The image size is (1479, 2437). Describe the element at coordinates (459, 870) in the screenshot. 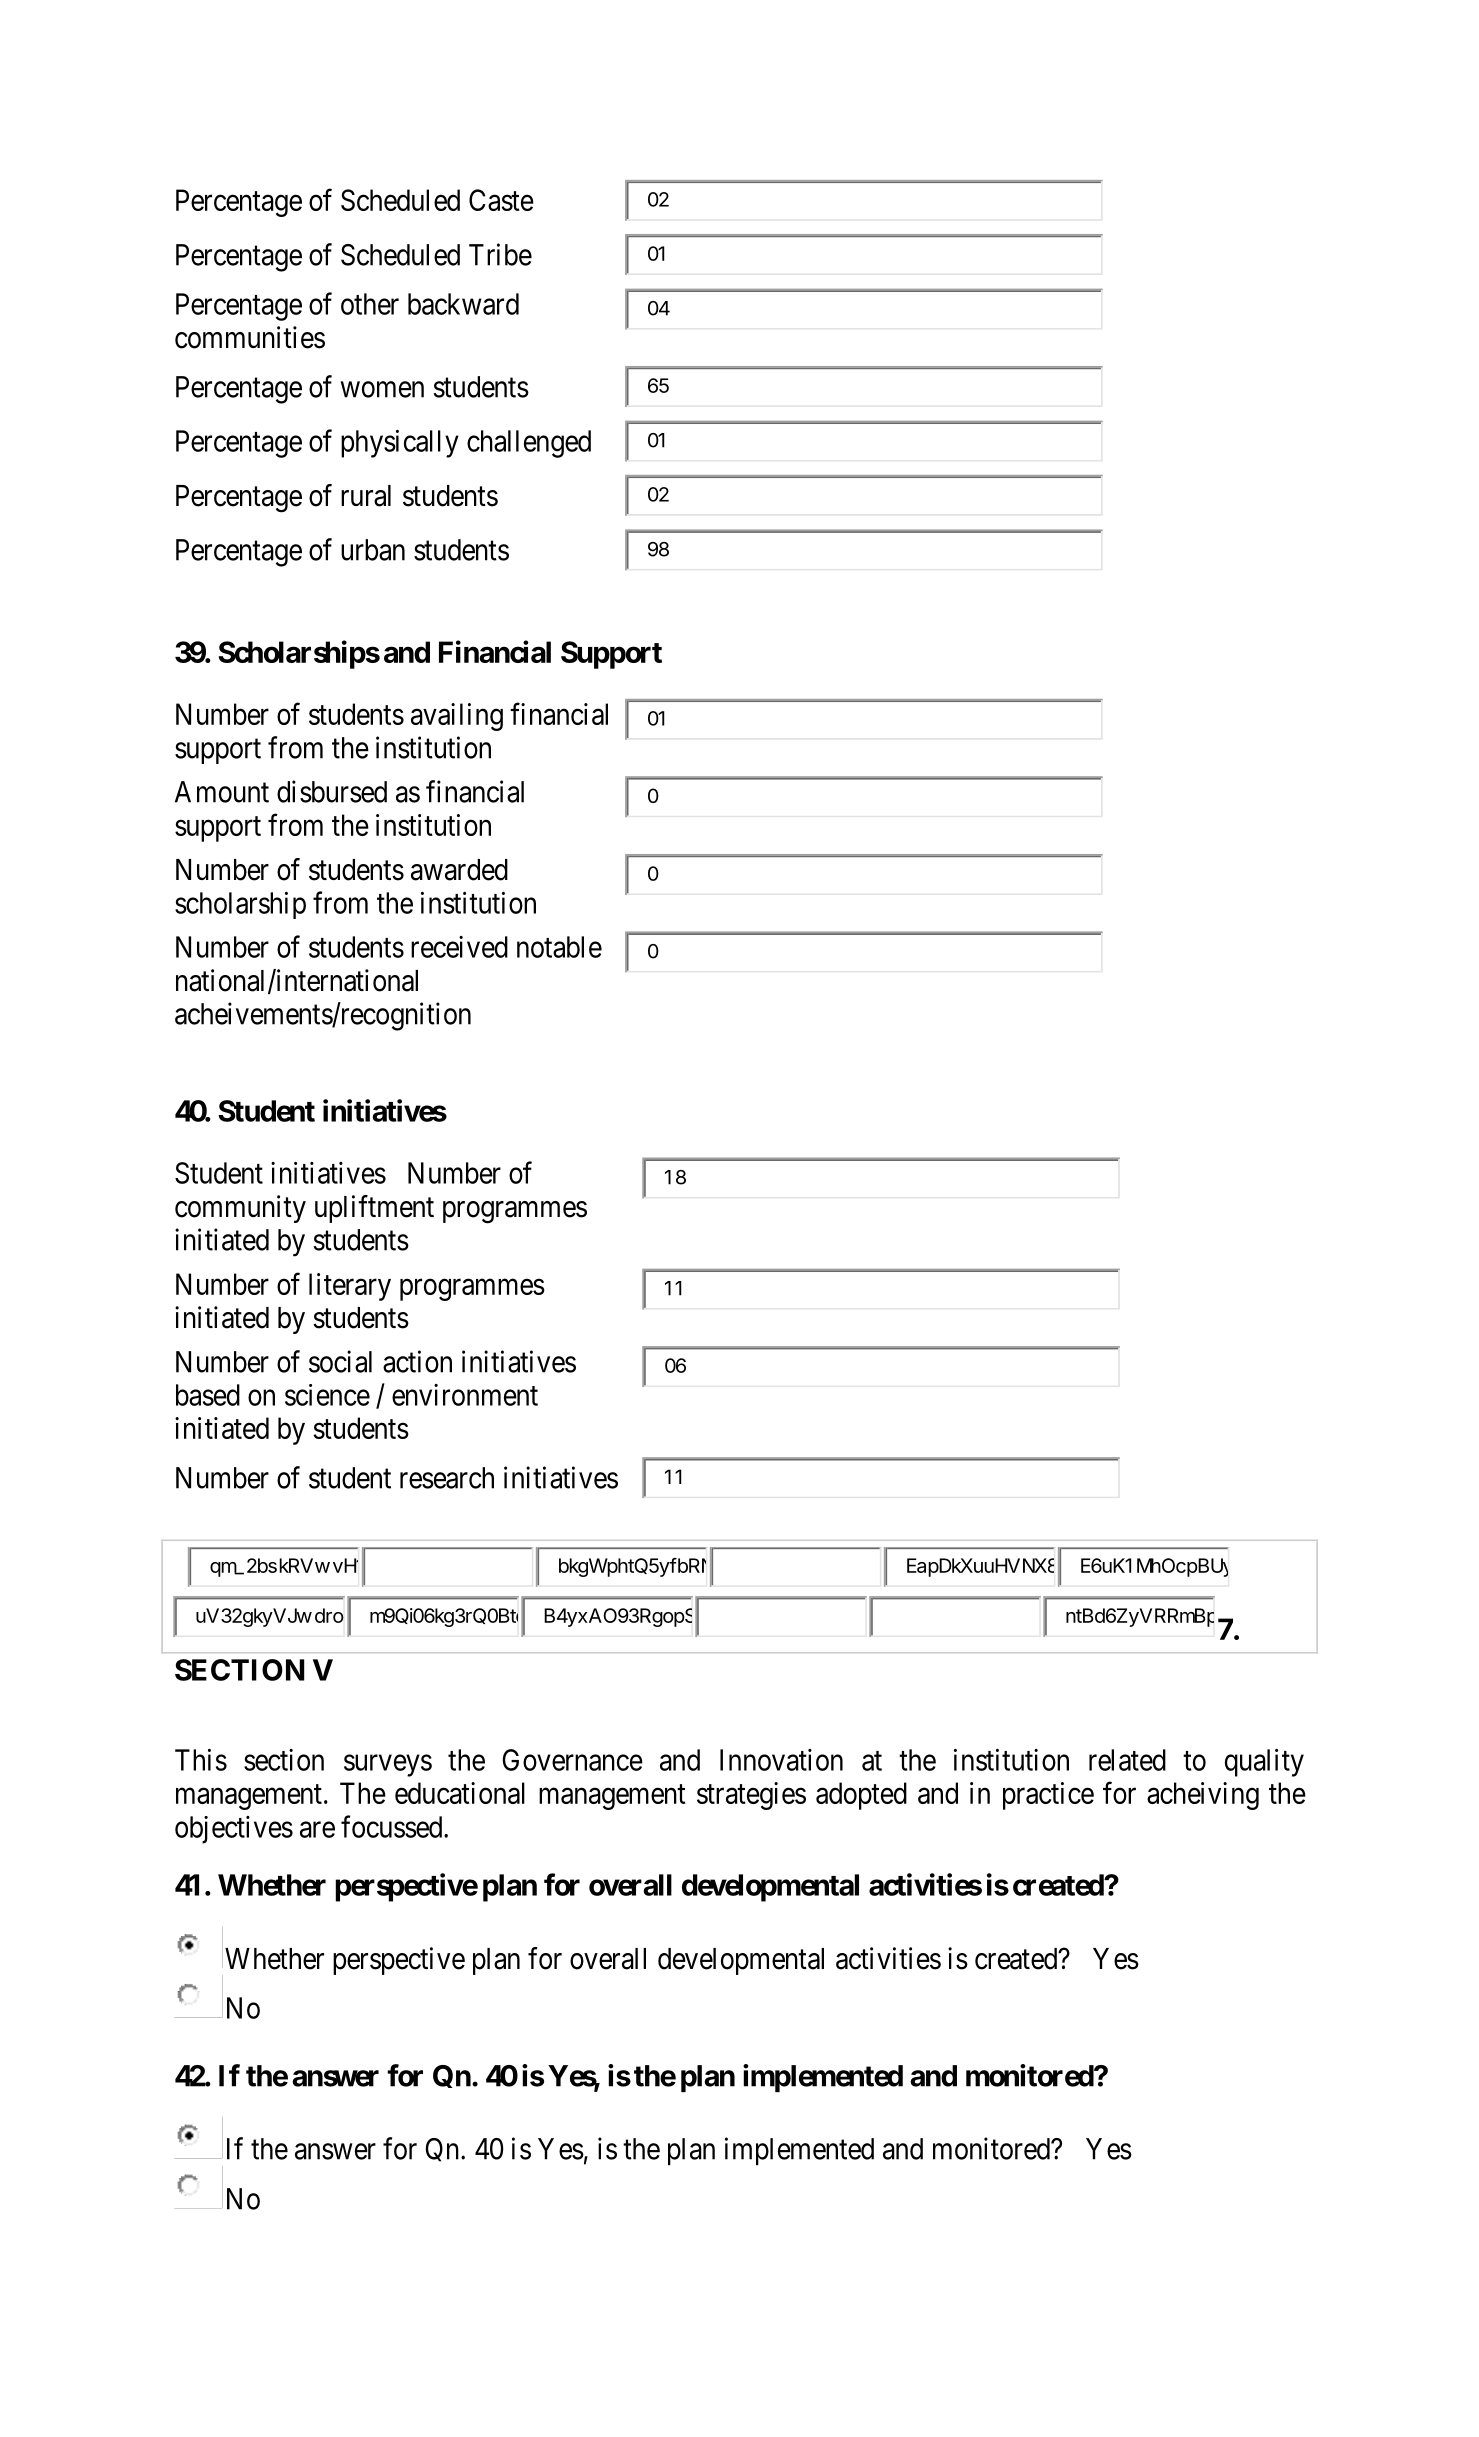

I see `awarded` at that location.
